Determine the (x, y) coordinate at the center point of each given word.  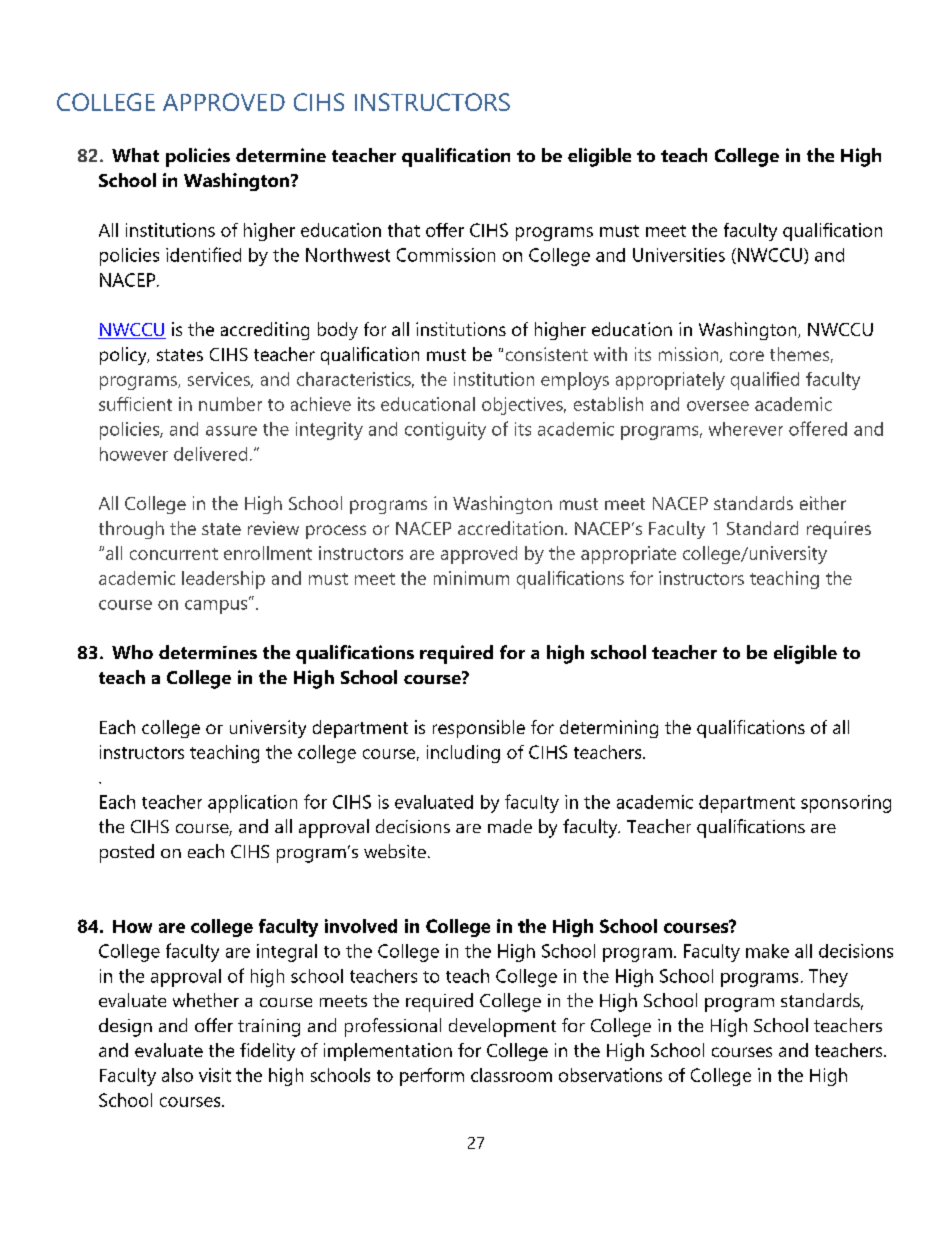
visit (215, 1075)
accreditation (510, 528)
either (823, 503)
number (230, 404)
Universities (679, 255)
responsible (479, 729)
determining (609, 729)
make (767, 951)
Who (132, 652)
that (404, 230)
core (747, 356)
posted (127, 853)
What (135, 155)
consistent (547, 354)
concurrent (174, 554)
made (510, 826)
